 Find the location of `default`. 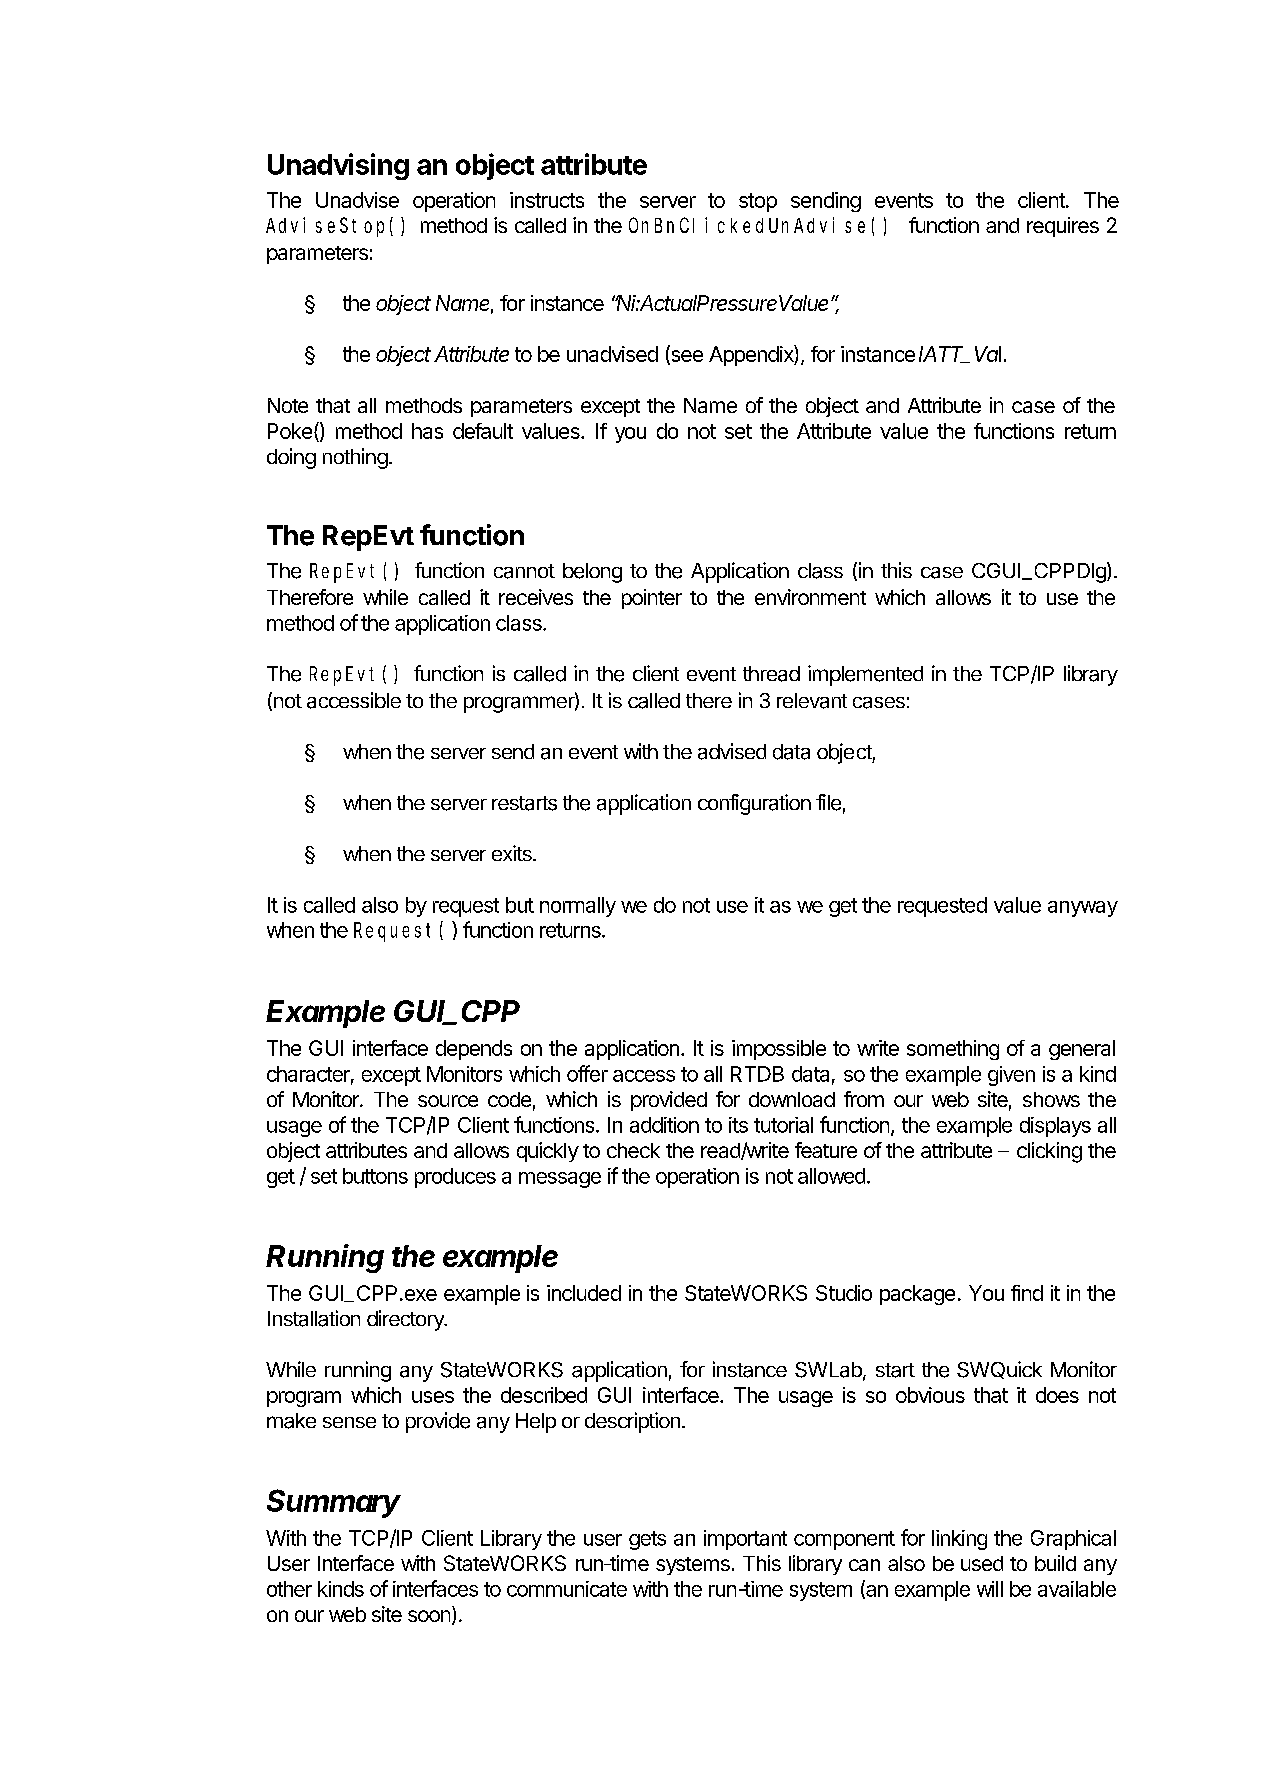

default is located at coordinates (483, 431).
